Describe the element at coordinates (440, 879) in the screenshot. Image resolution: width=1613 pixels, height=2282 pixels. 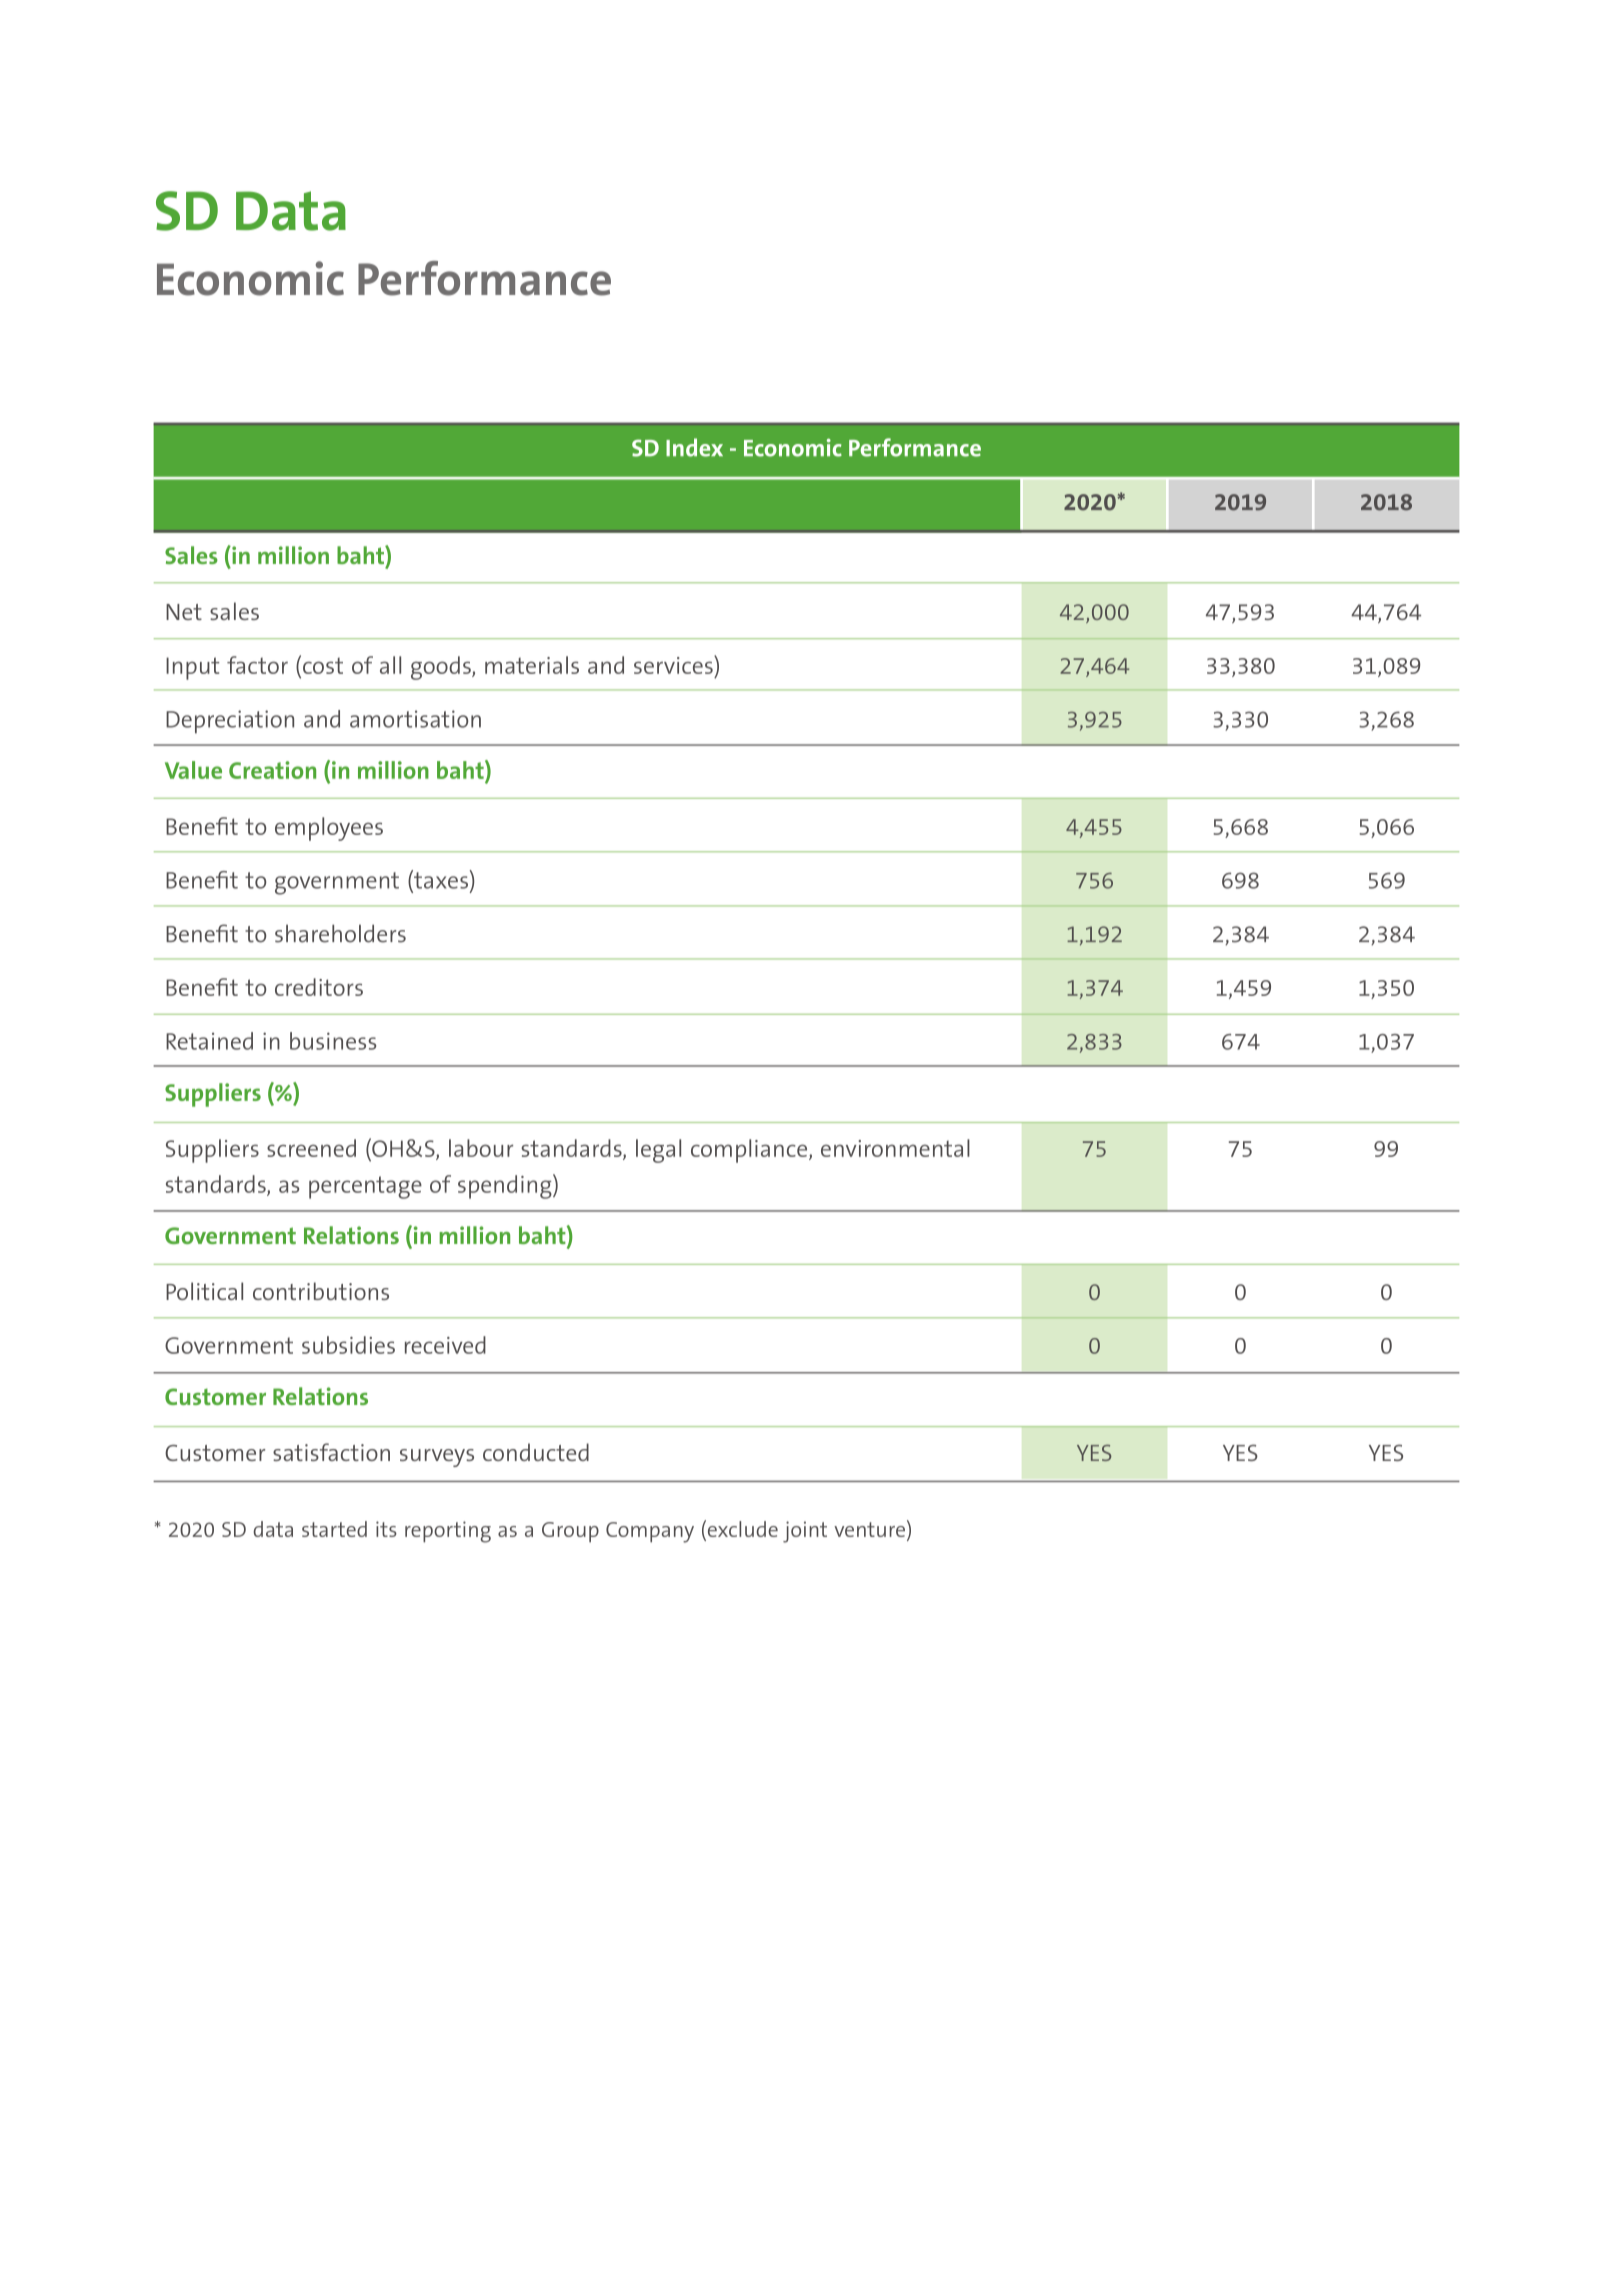
I see `taxes` at that location.
